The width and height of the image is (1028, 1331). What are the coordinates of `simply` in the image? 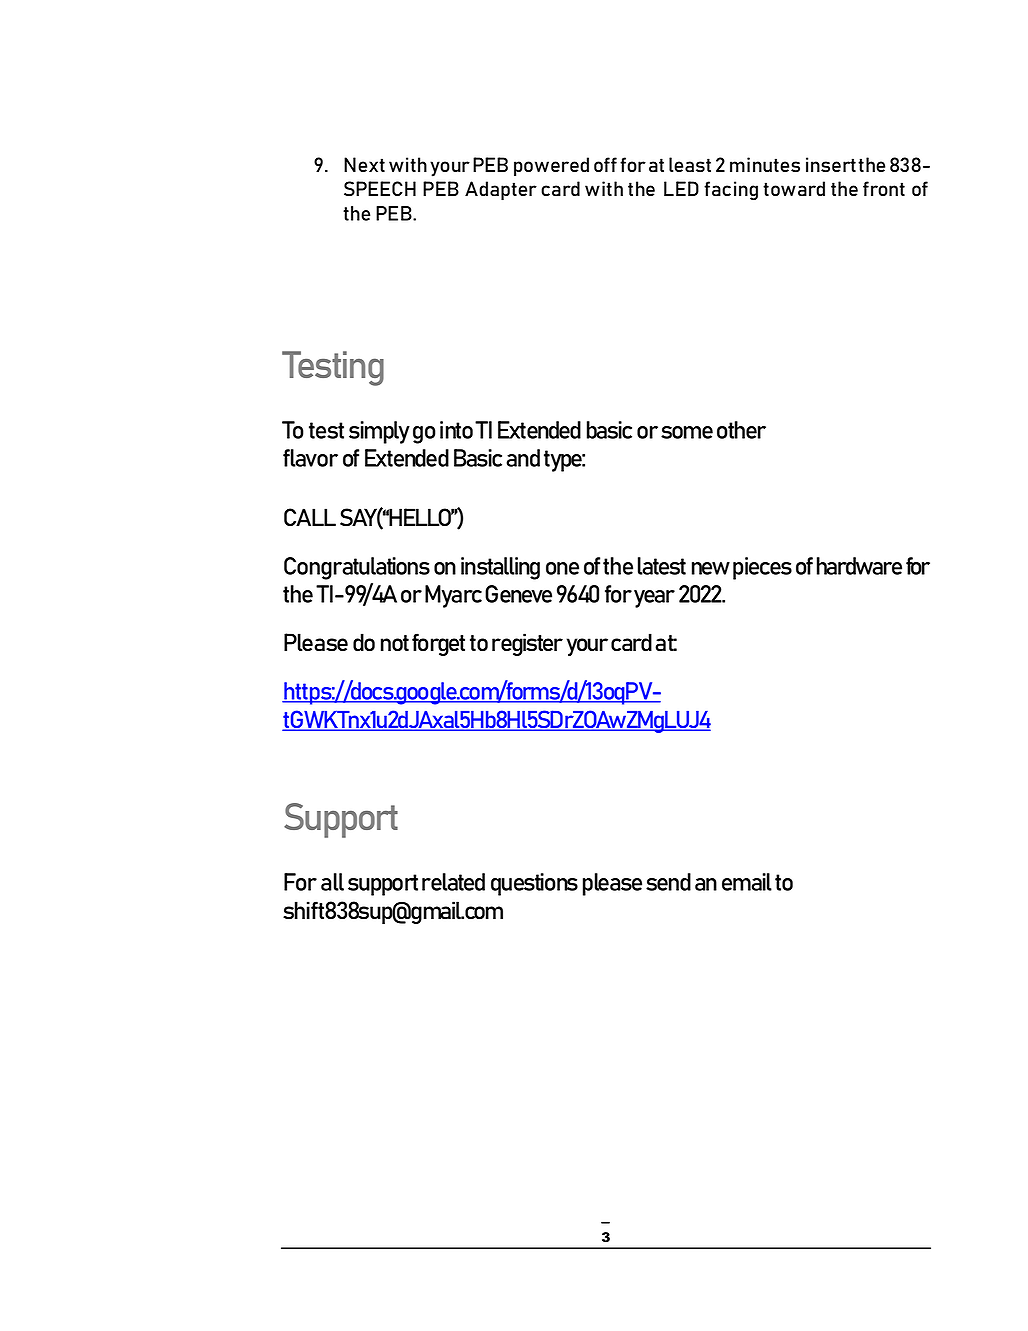 It's located at (379, 432).
